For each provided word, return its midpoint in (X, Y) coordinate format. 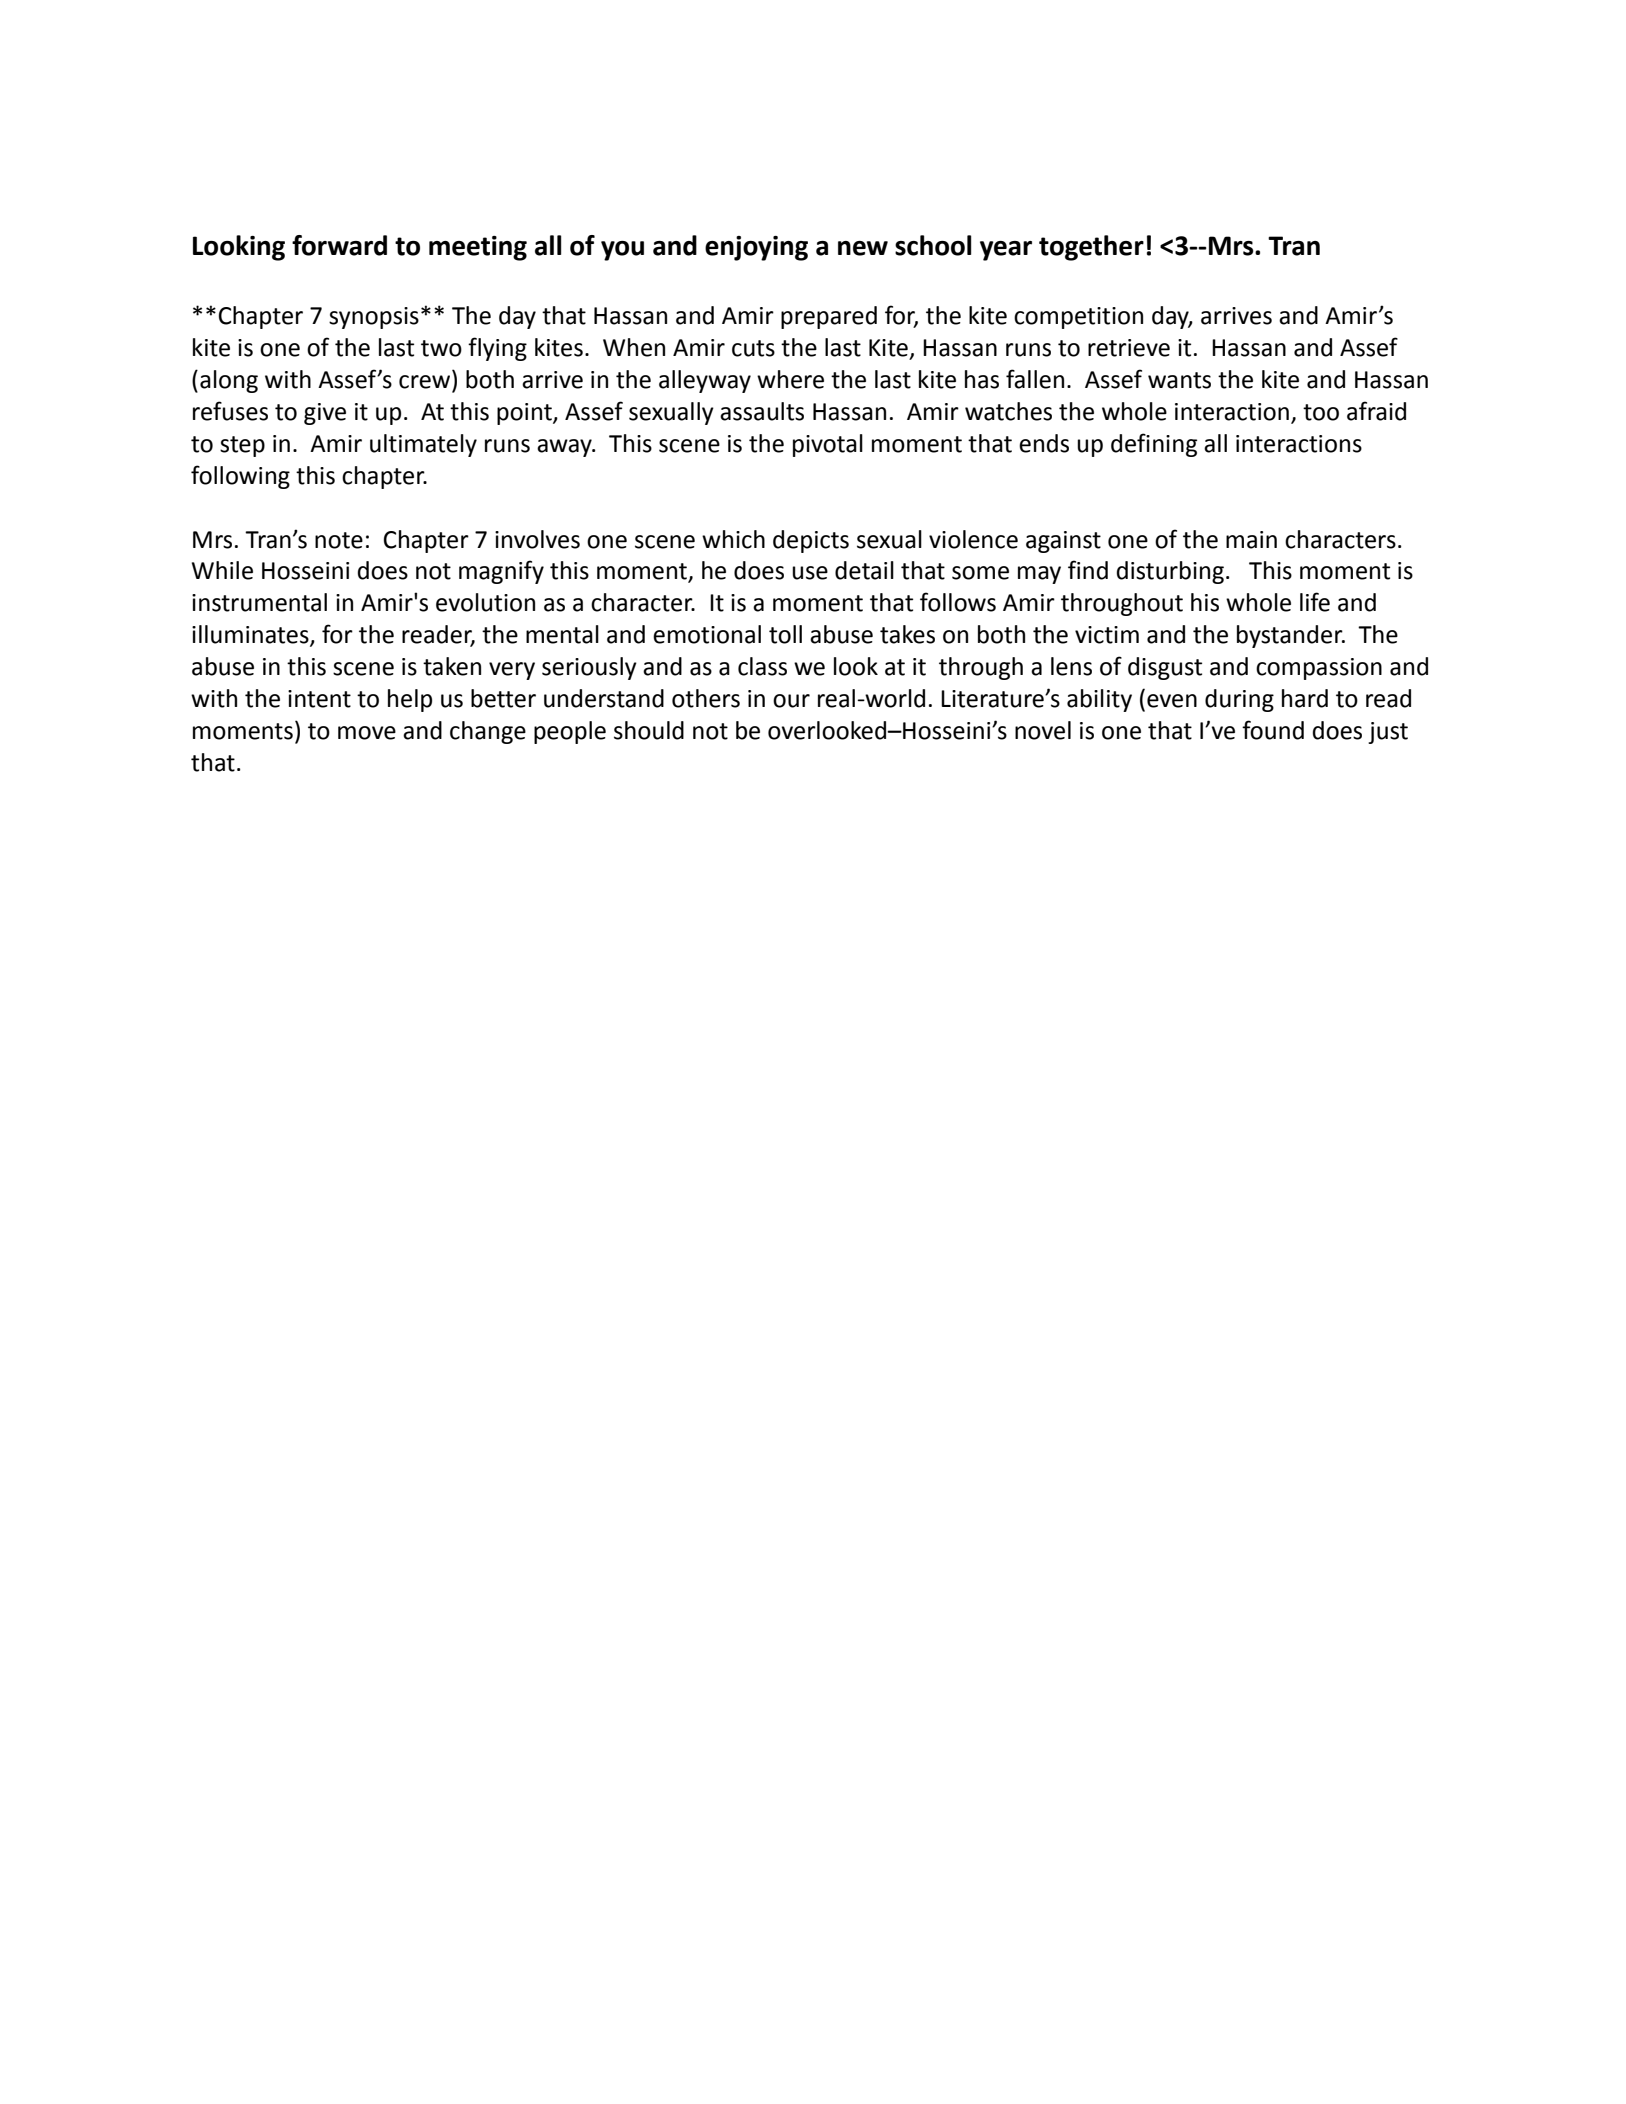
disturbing (1170, 572)
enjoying (756, 248)
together (1091, 248)
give (325, 414)
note (339, 540)
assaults (762, 411)
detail (864, 570)
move (367, 733)
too (1321, 412)
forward (339, 245)
